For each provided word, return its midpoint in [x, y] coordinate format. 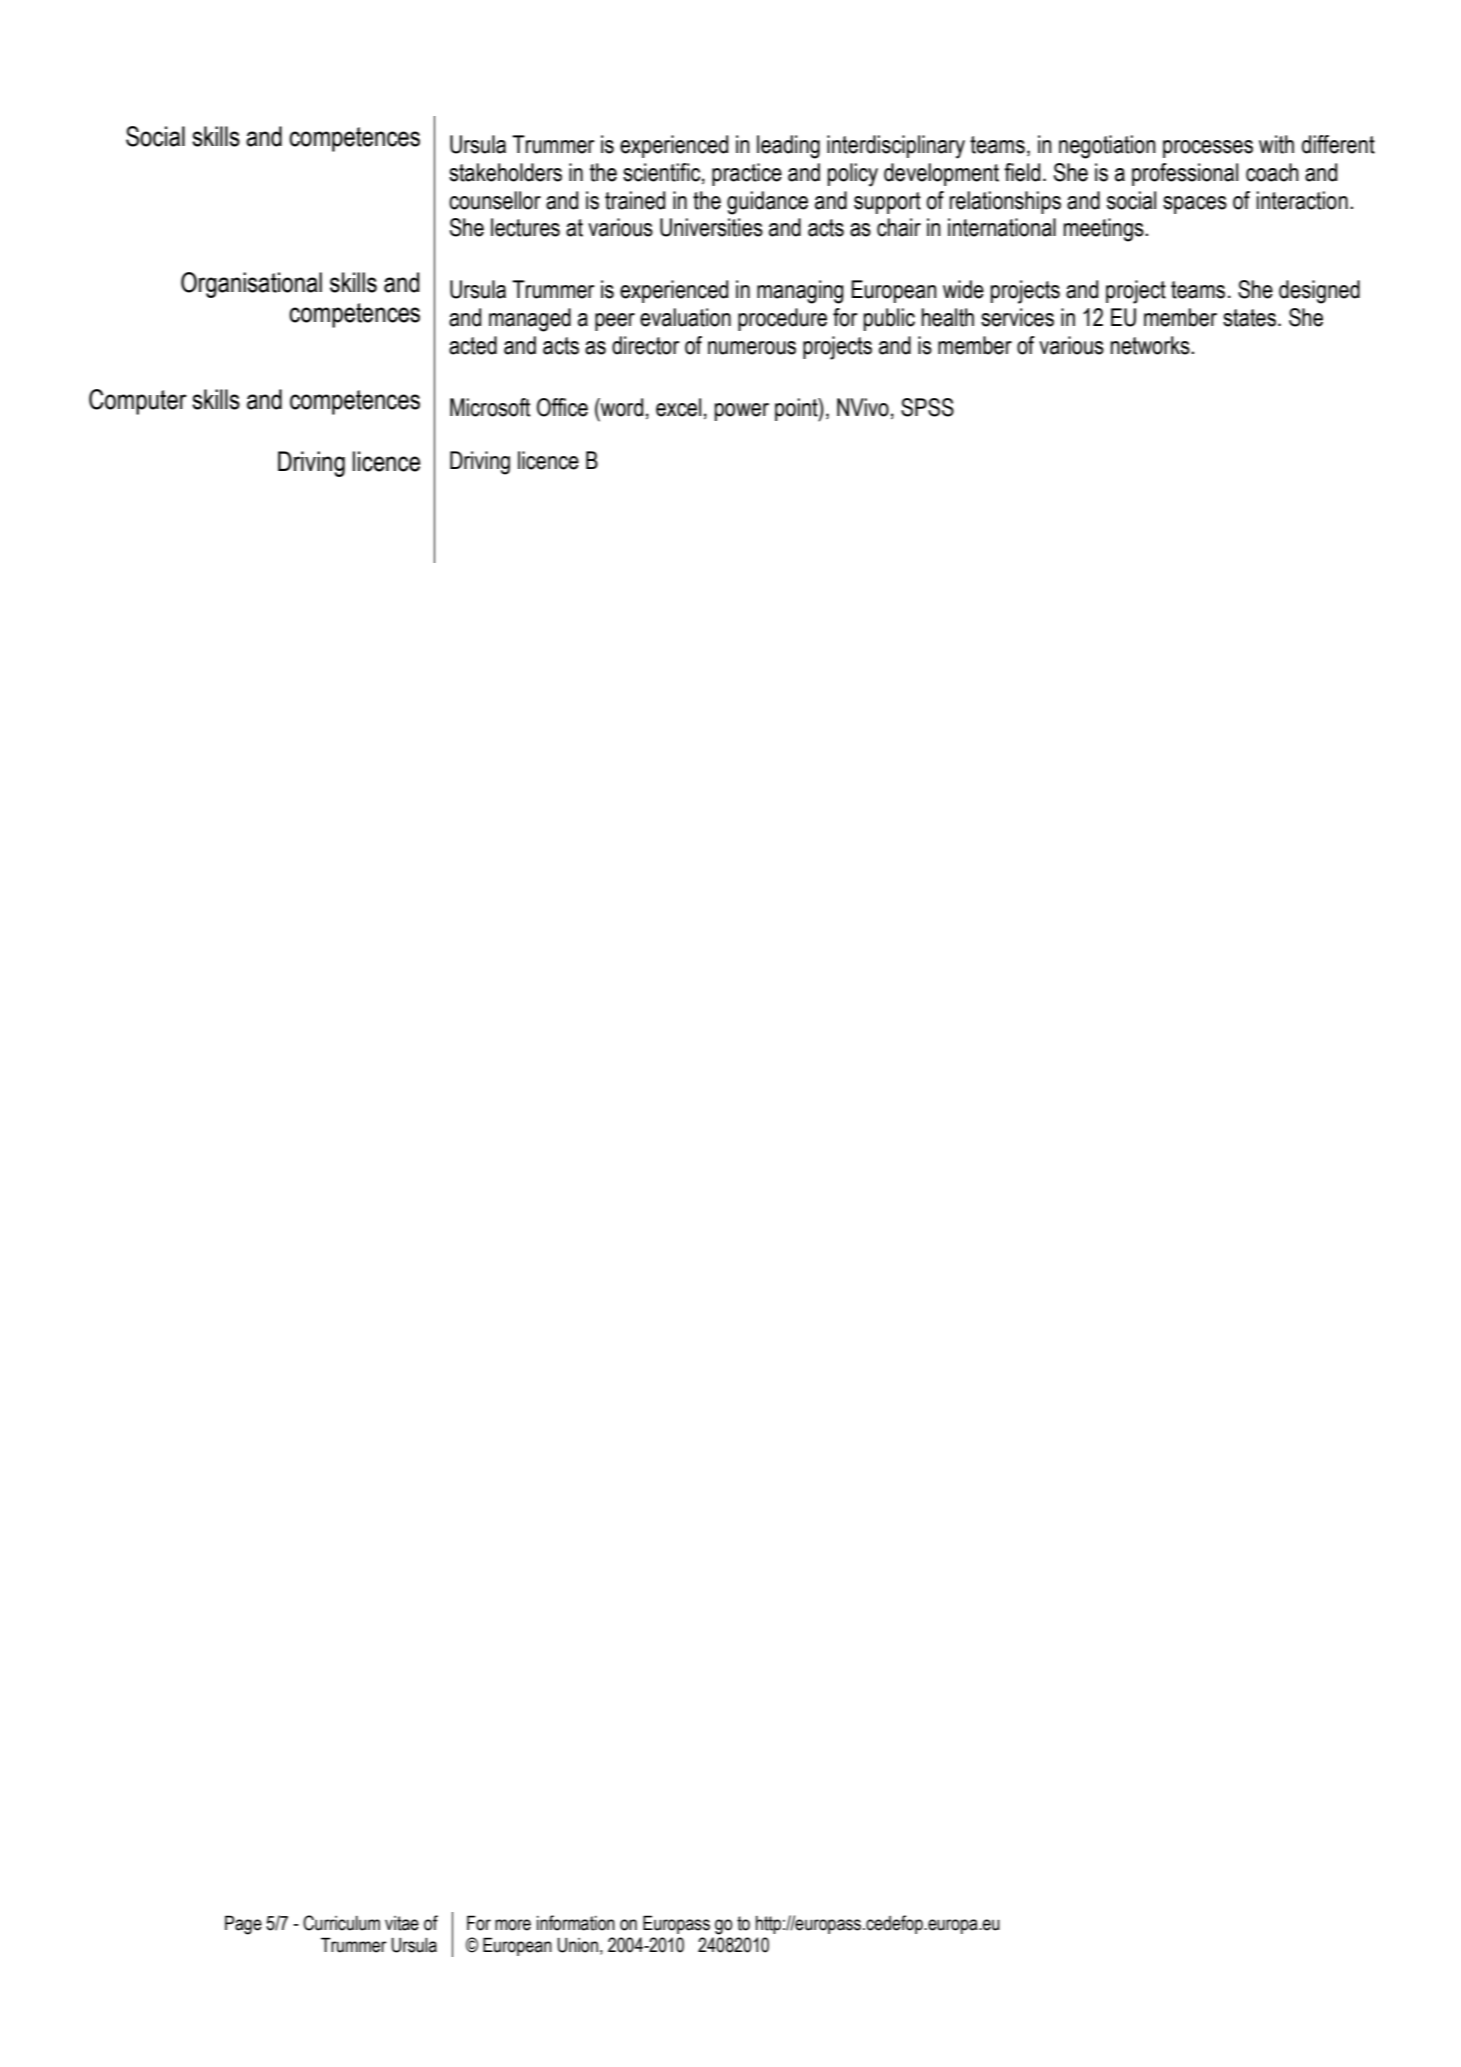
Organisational [251, 285]
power [742, 412]
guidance [767, 203]
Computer [138, 402]
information [576, 1923]
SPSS [927, 407]
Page [243, 1925]
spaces [1195, 205]
